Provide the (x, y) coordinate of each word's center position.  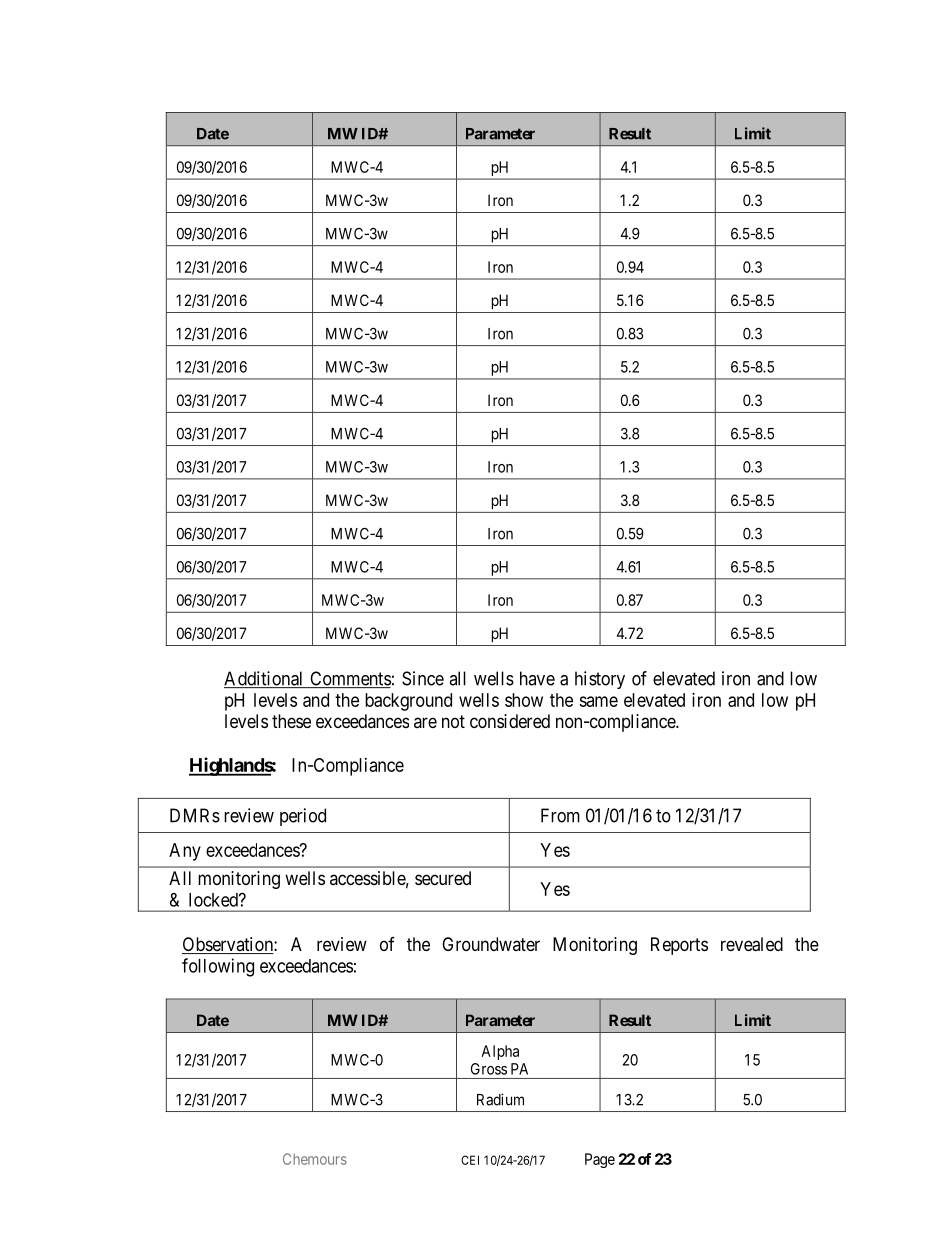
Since (423, 678)
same (598, 701)
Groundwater (491, 944)
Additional (265, 679)
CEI (470, 1160)
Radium (500, 1099)
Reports (679, 946)
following (218, 967)
